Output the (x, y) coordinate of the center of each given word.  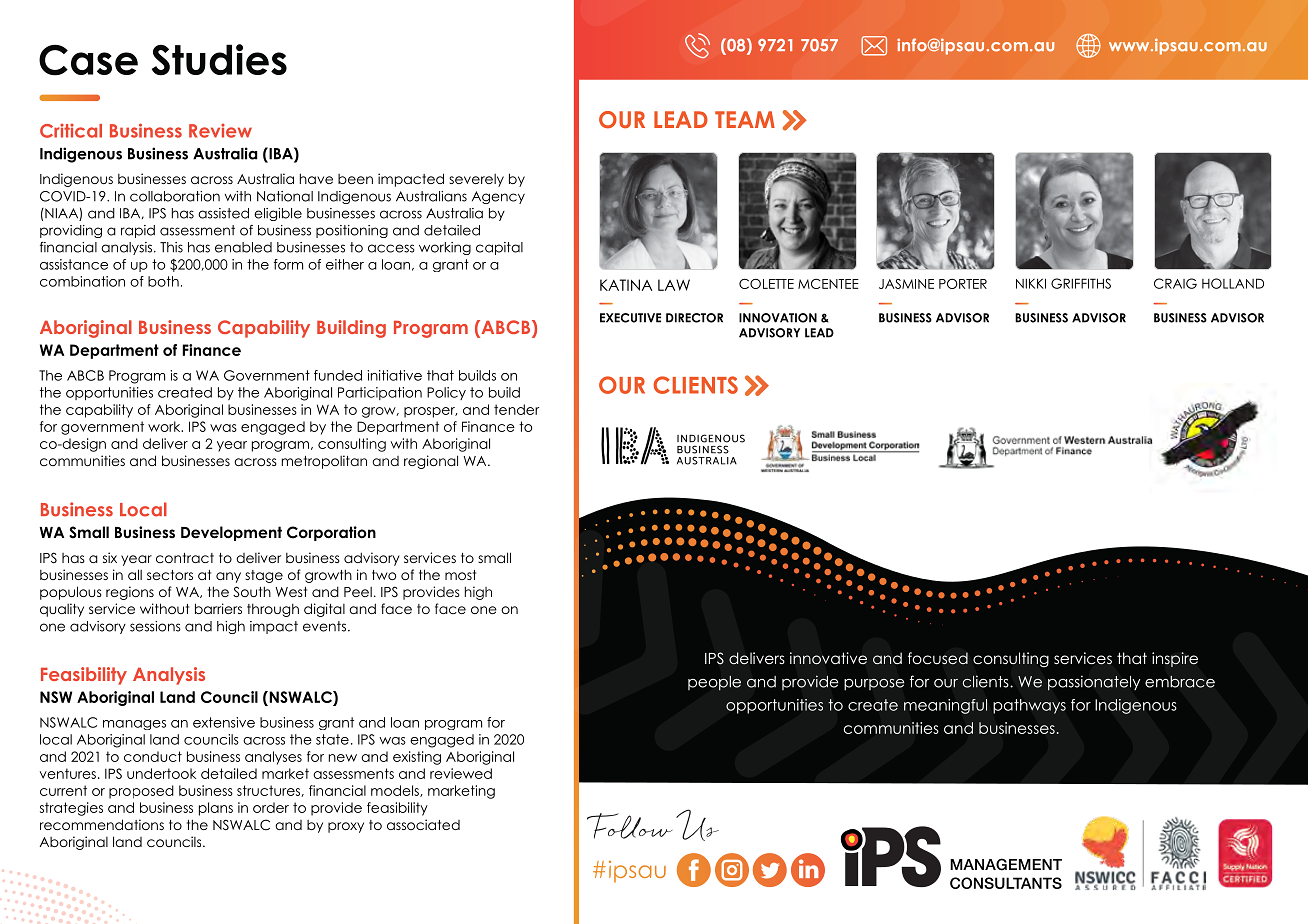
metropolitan (324, 462)
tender (516, 409)
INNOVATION (778, 318)
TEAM (745, 119)
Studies (219, 60)
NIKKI (1031, 283)
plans (216, 809)
